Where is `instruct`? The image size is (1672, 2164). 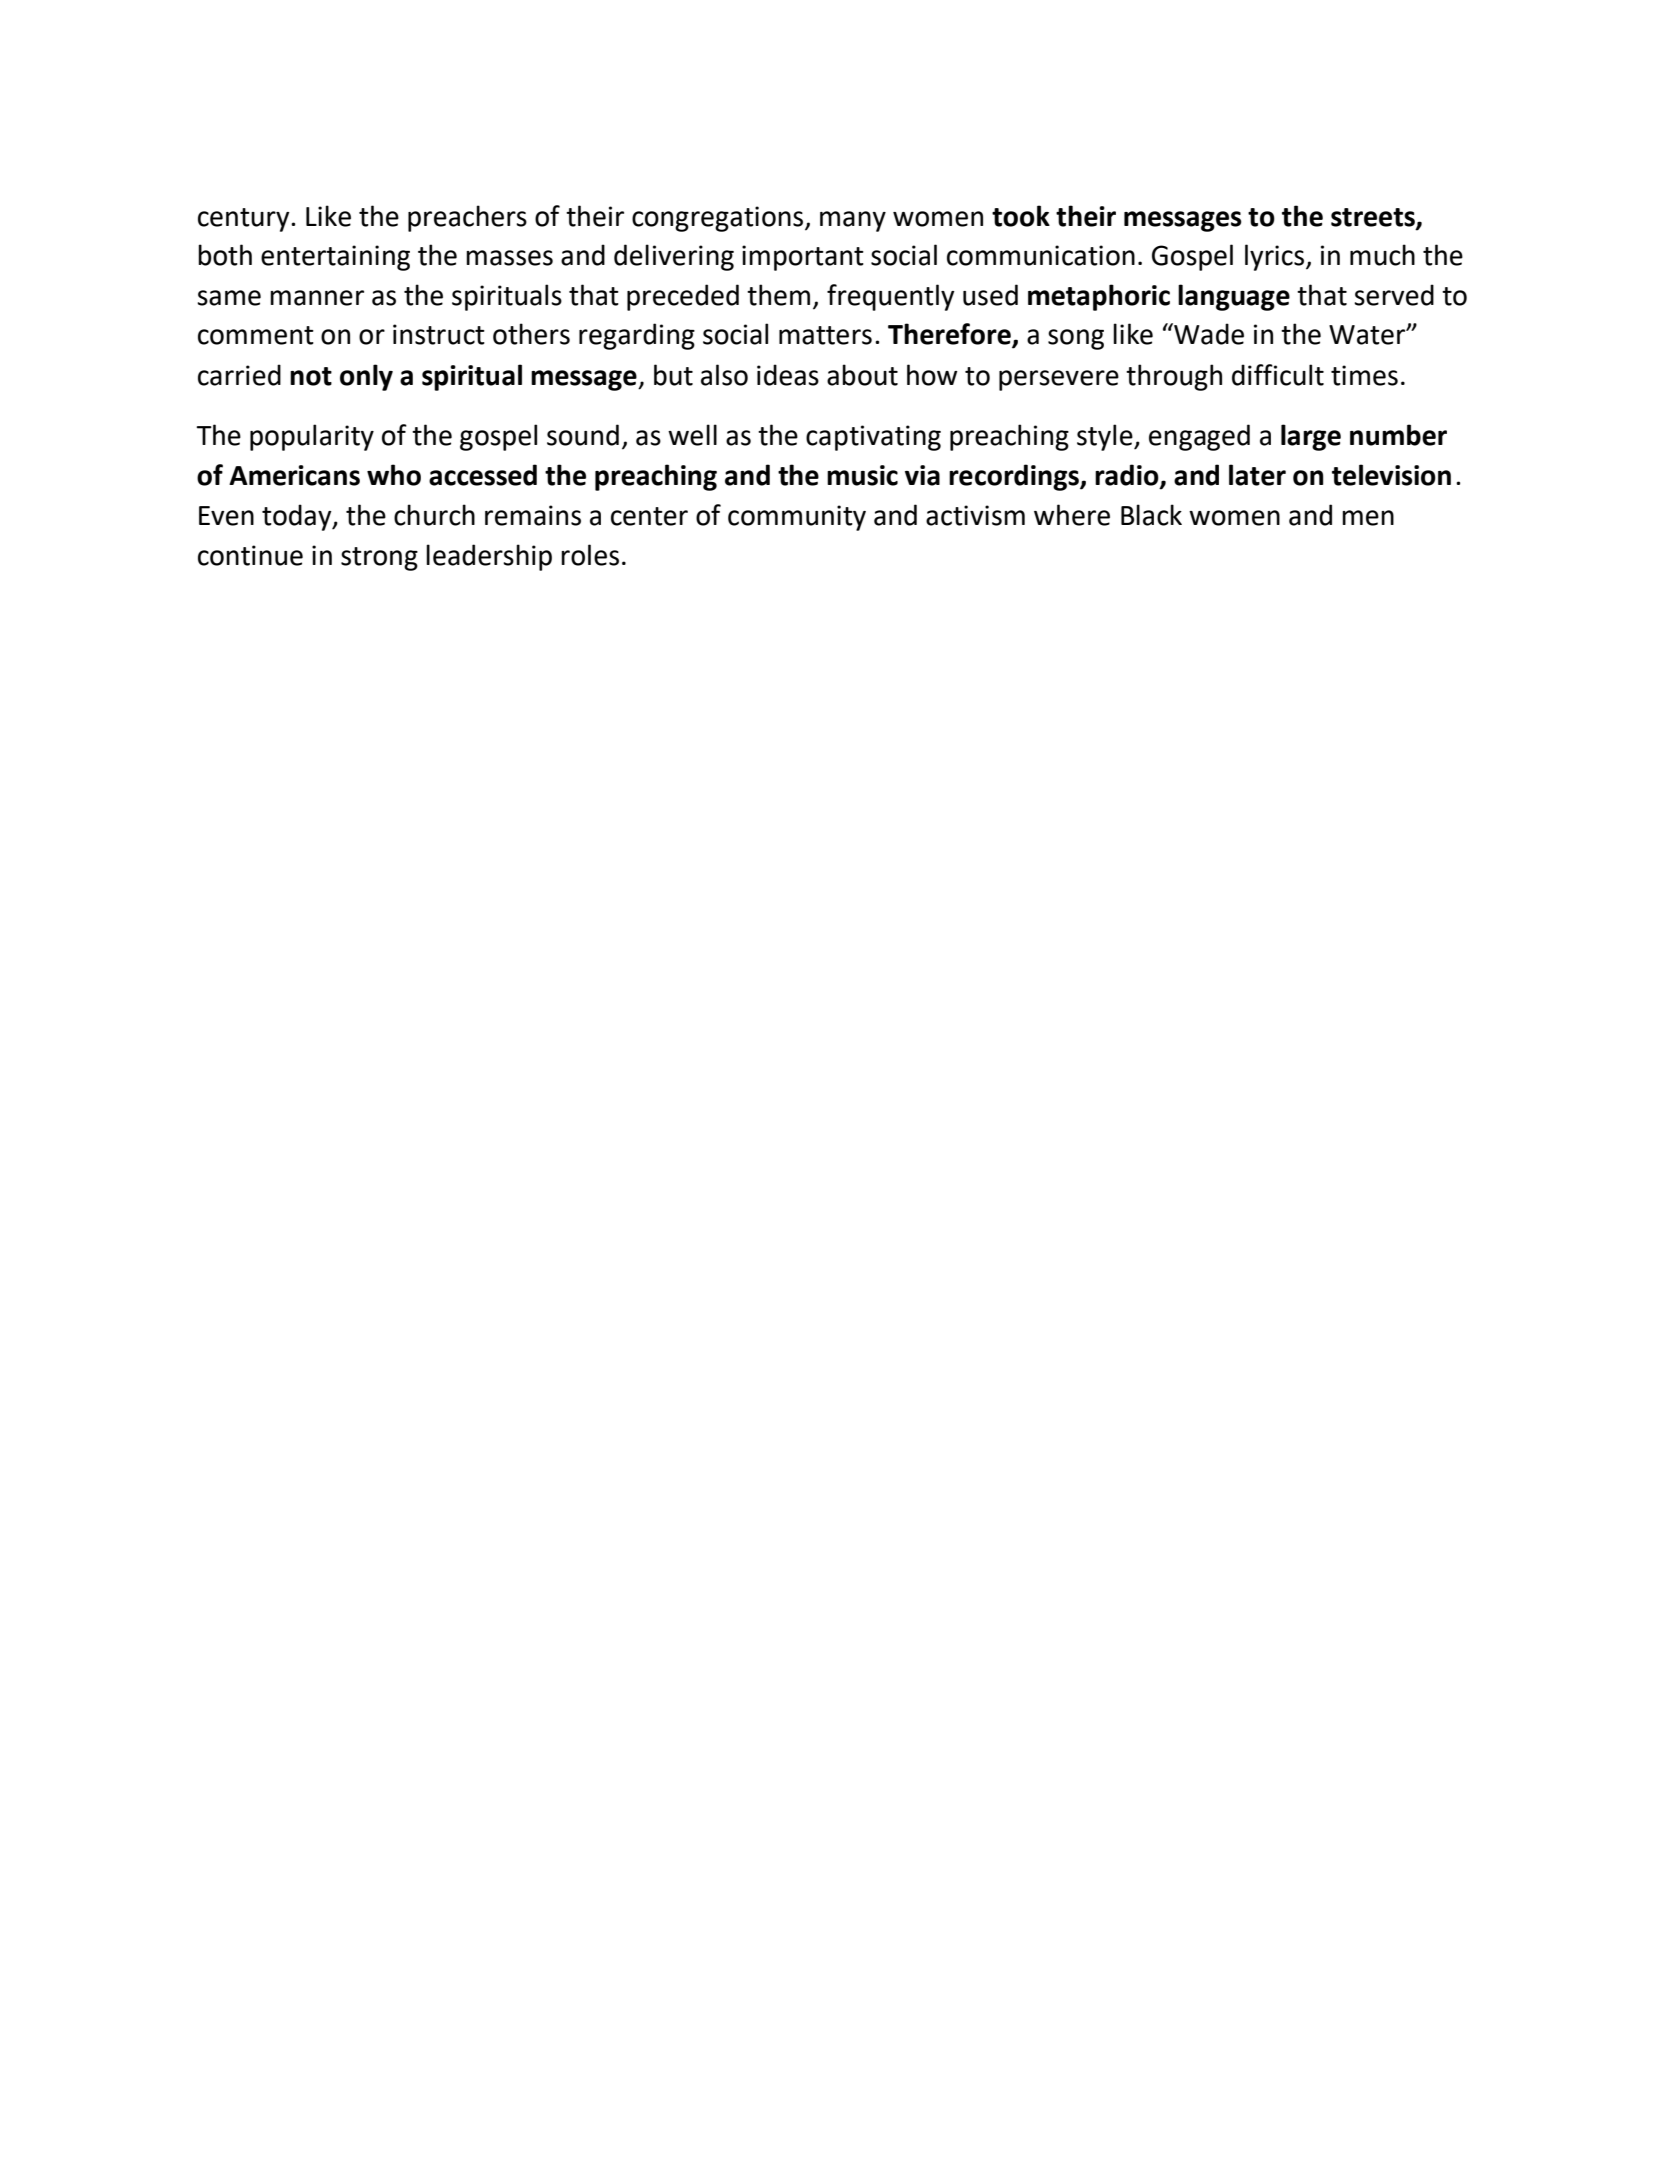
instruct is located at coordinates (439, 334).
